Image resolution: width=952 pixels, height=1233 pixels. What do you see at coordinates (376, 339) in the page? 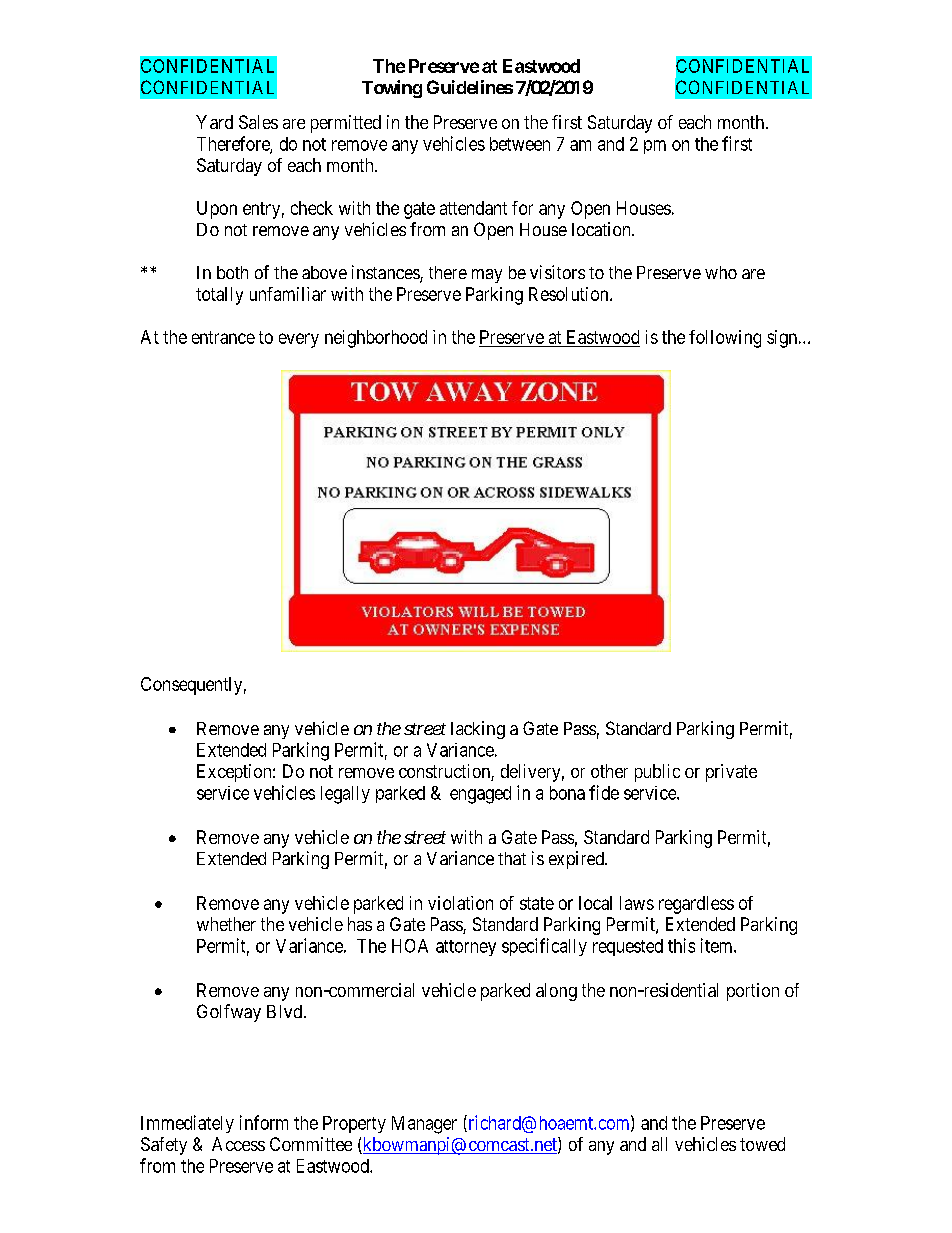
I see `neighborhood` at bounding box center [376, 339].
